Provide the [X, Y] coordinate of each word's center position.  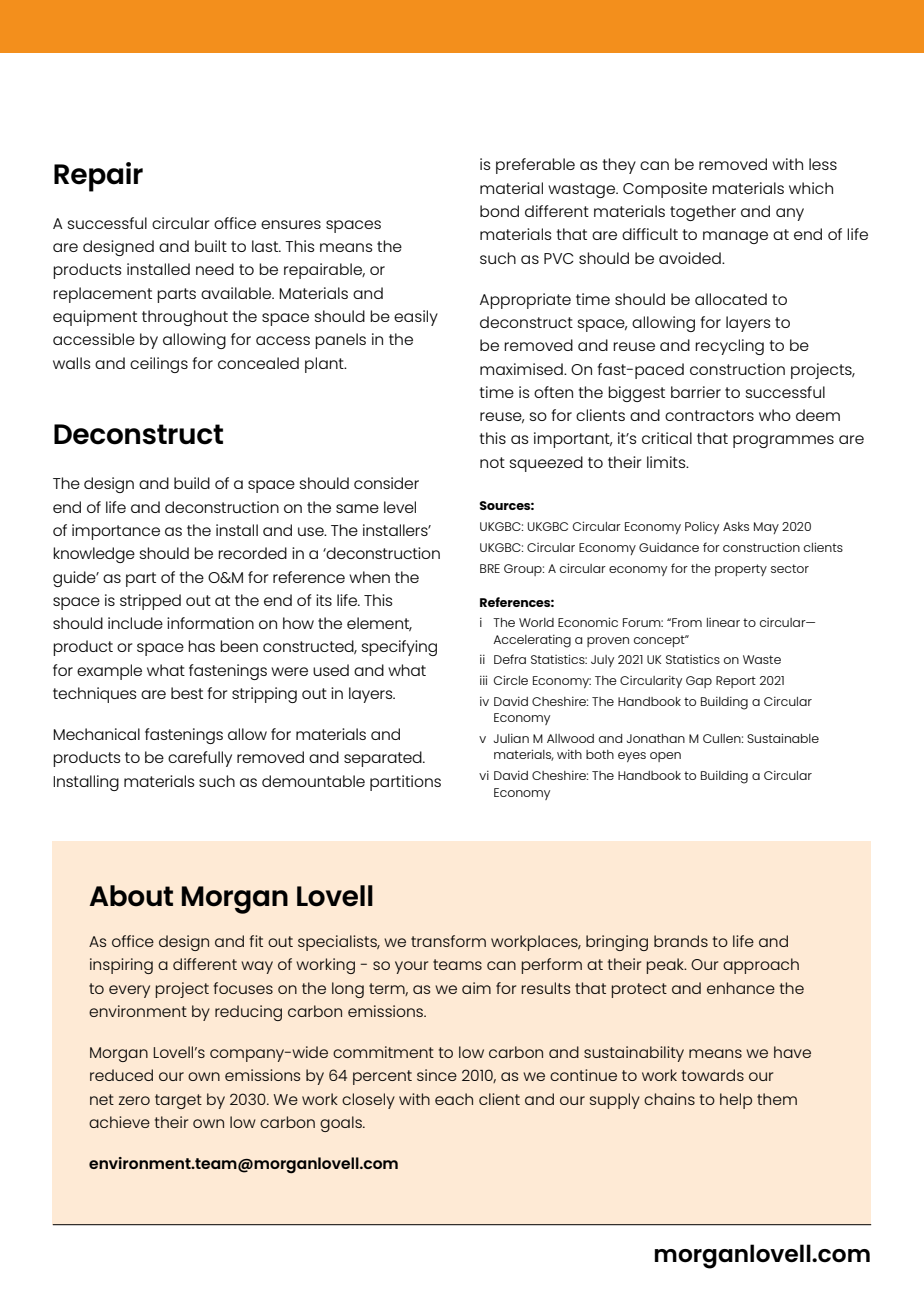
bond [499, 211]
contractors [709, 415]
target [178, 1101]
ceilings [159, 365]
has [201, 646]
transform [448, 941]
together [703, 213]
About [131, 896]
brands [681, 941]
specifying [399, 648]
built [211, 246]
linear [723, 622]
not [492, 462]
